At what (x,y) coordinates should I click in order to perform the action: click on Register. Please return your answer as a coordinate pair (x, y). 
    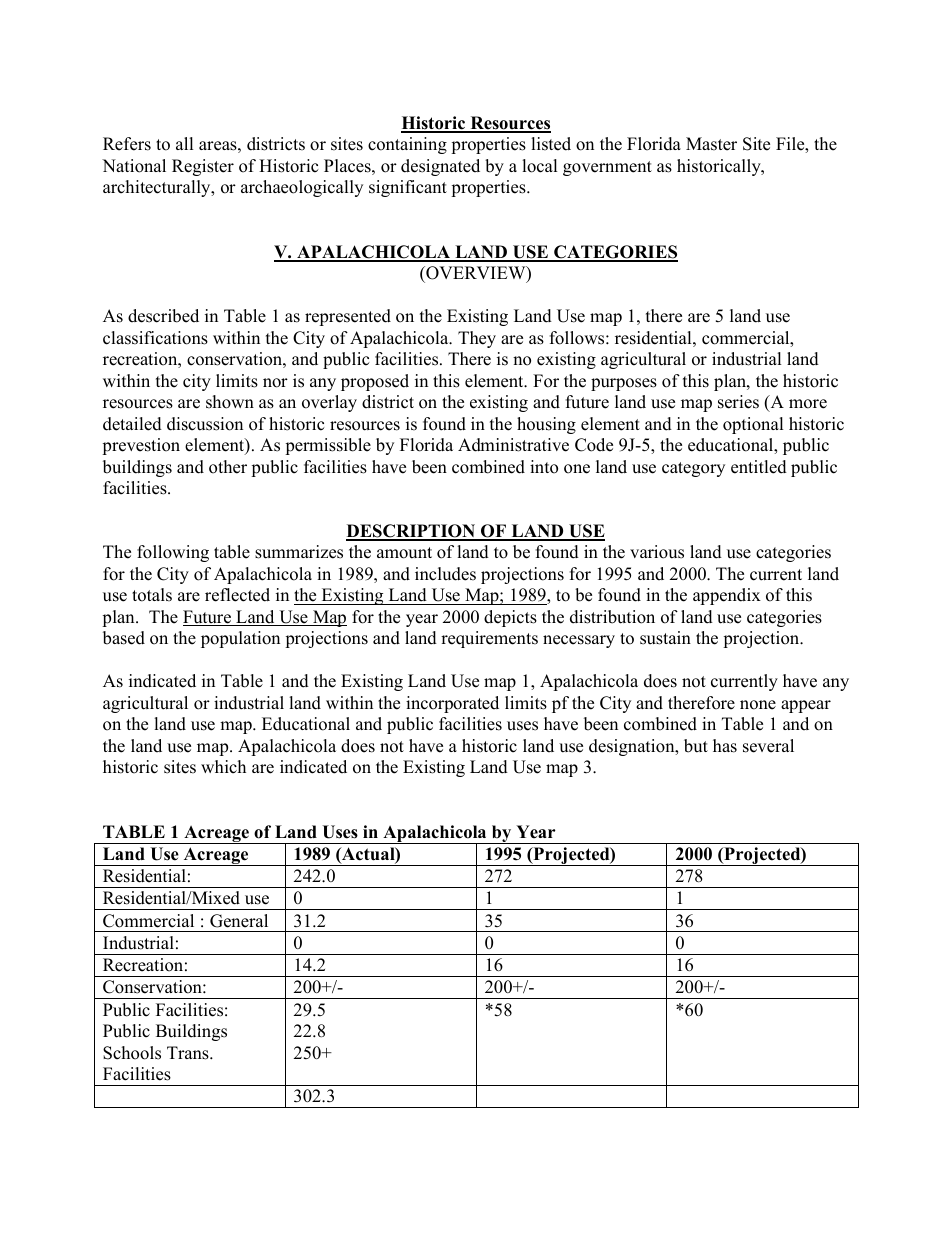
    Looking at the image, I should click on (203, 167).
